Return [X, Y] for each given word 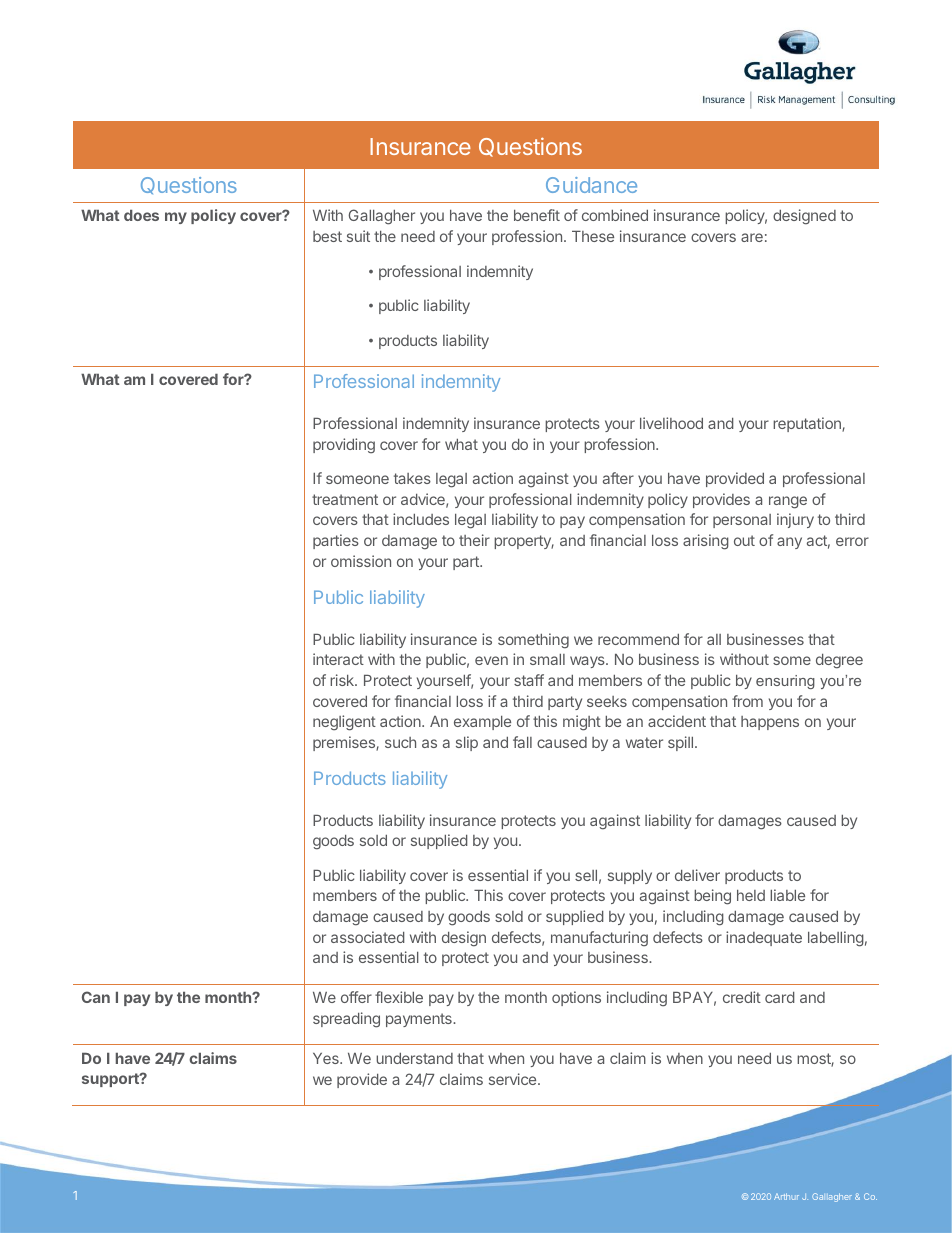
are [752, 237]
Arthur [786, 1196]
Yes [327, 1058]
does [141, 215]
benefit [537, 215]
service [514, 1079]
